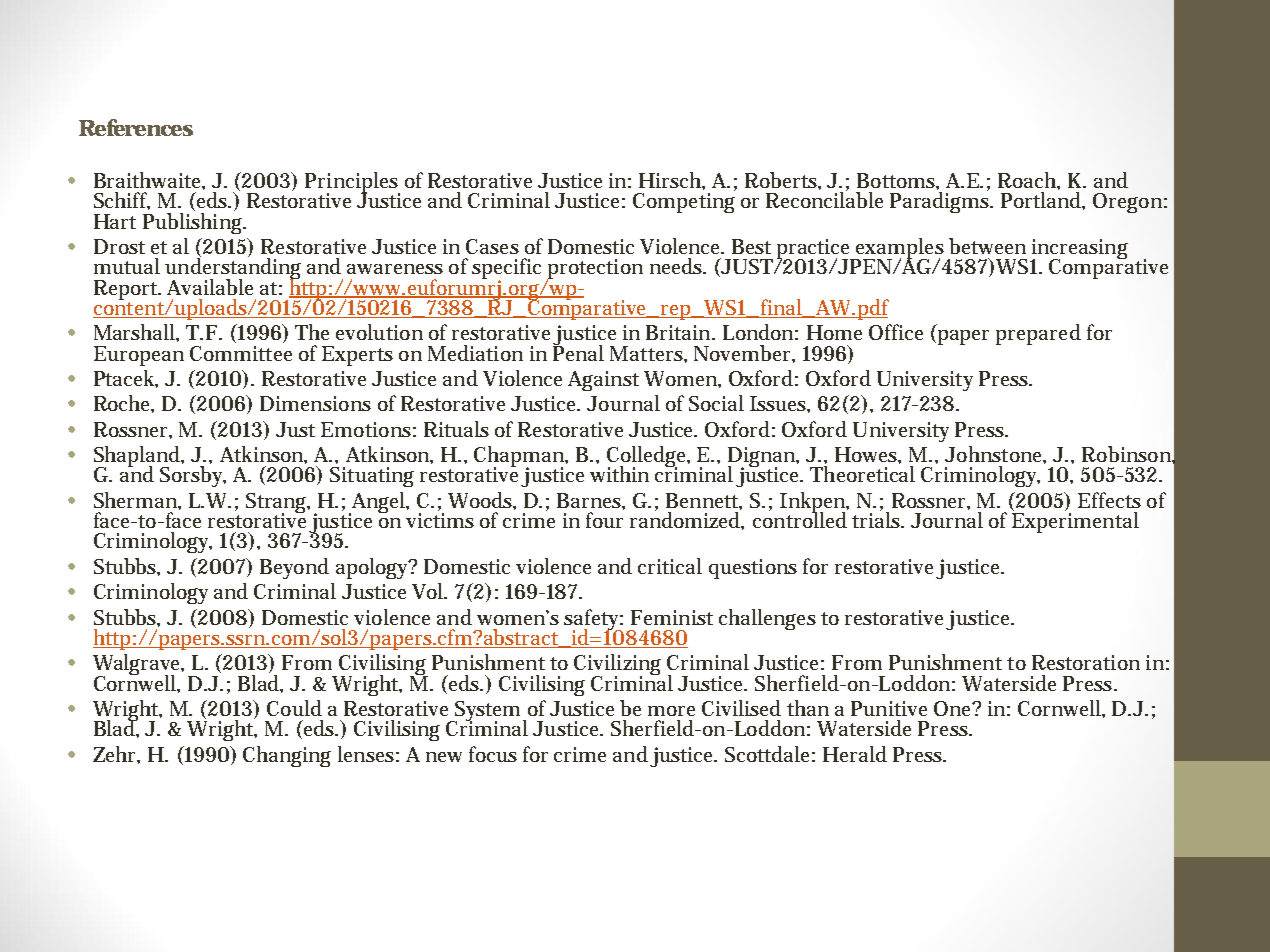  I want to click on References, so click(136, 127).
